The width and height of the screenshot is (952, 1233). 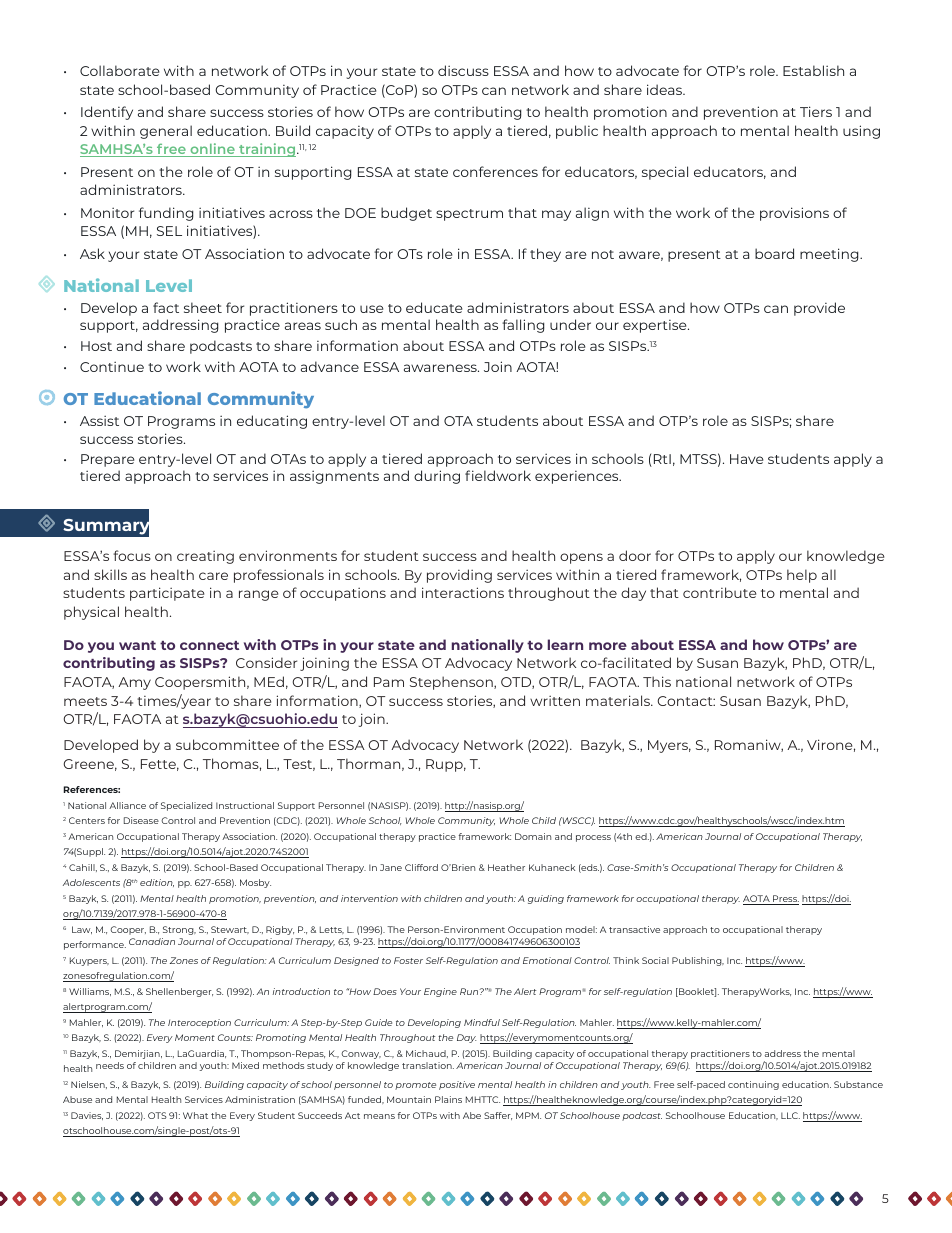 I want to click on participate, so click(x=167, y=594).
